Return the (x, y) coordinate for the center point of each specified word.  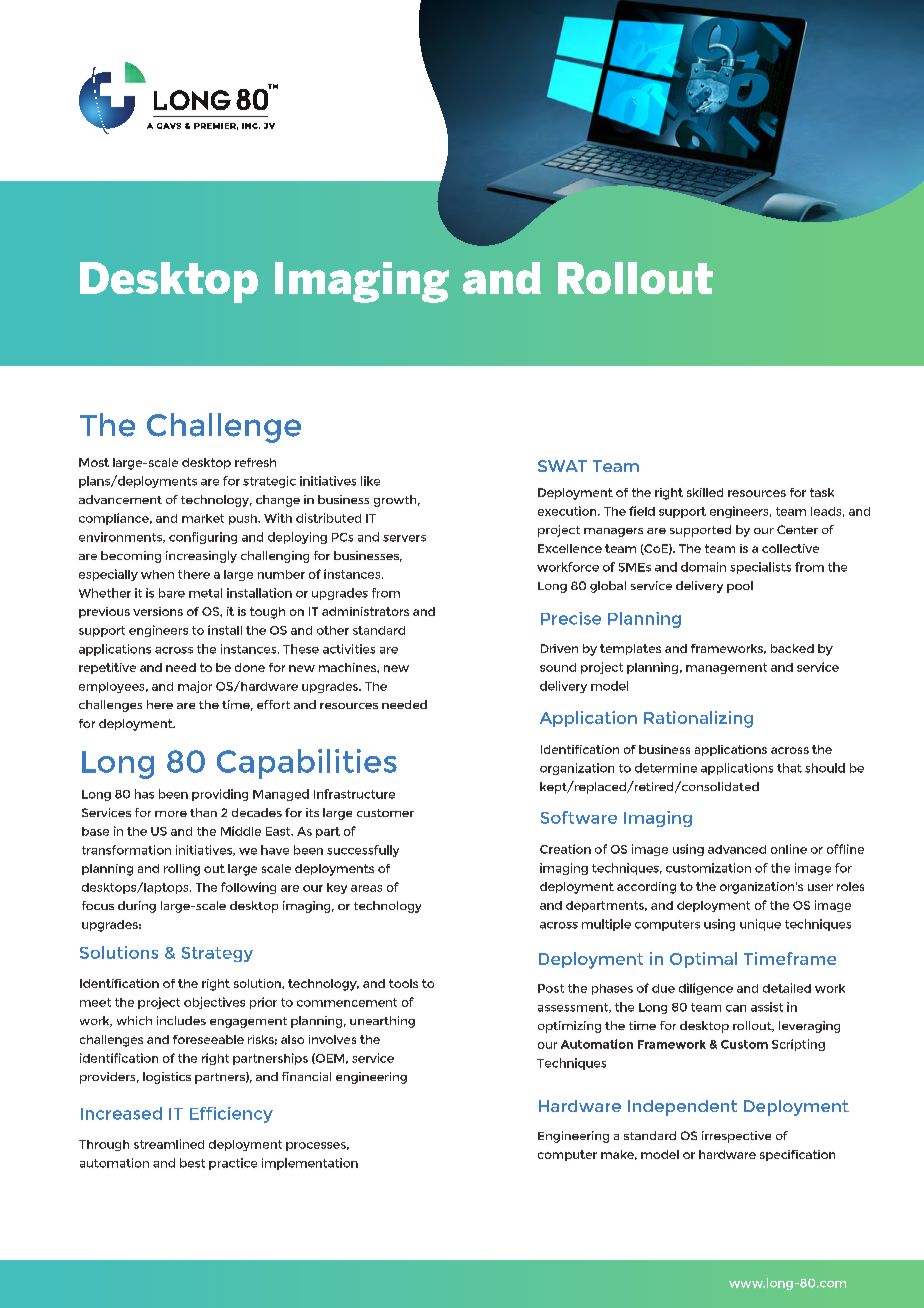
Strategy (217, 954)
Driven (559, 648)
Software (579, 817)
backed (792, 648)
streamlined (169, 1144)
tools (403, 983)
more (171, 814)
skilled (705, 492)
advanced (737, 849)
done (250, 667)
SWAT (562, 466)
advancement (120, 499)
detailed (787, 988)
